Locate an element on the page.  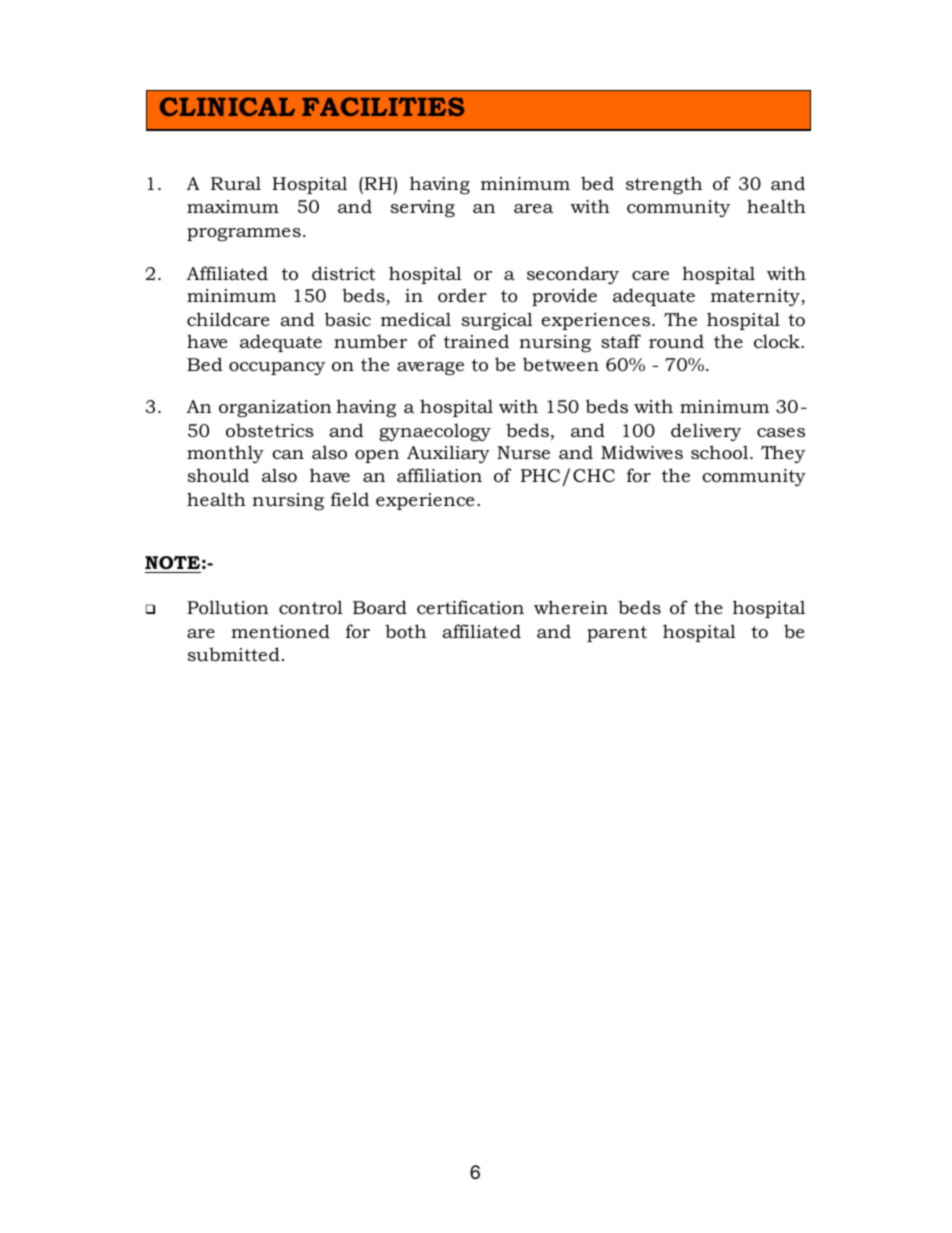
mentioned is located at coordinates (280, 631).
